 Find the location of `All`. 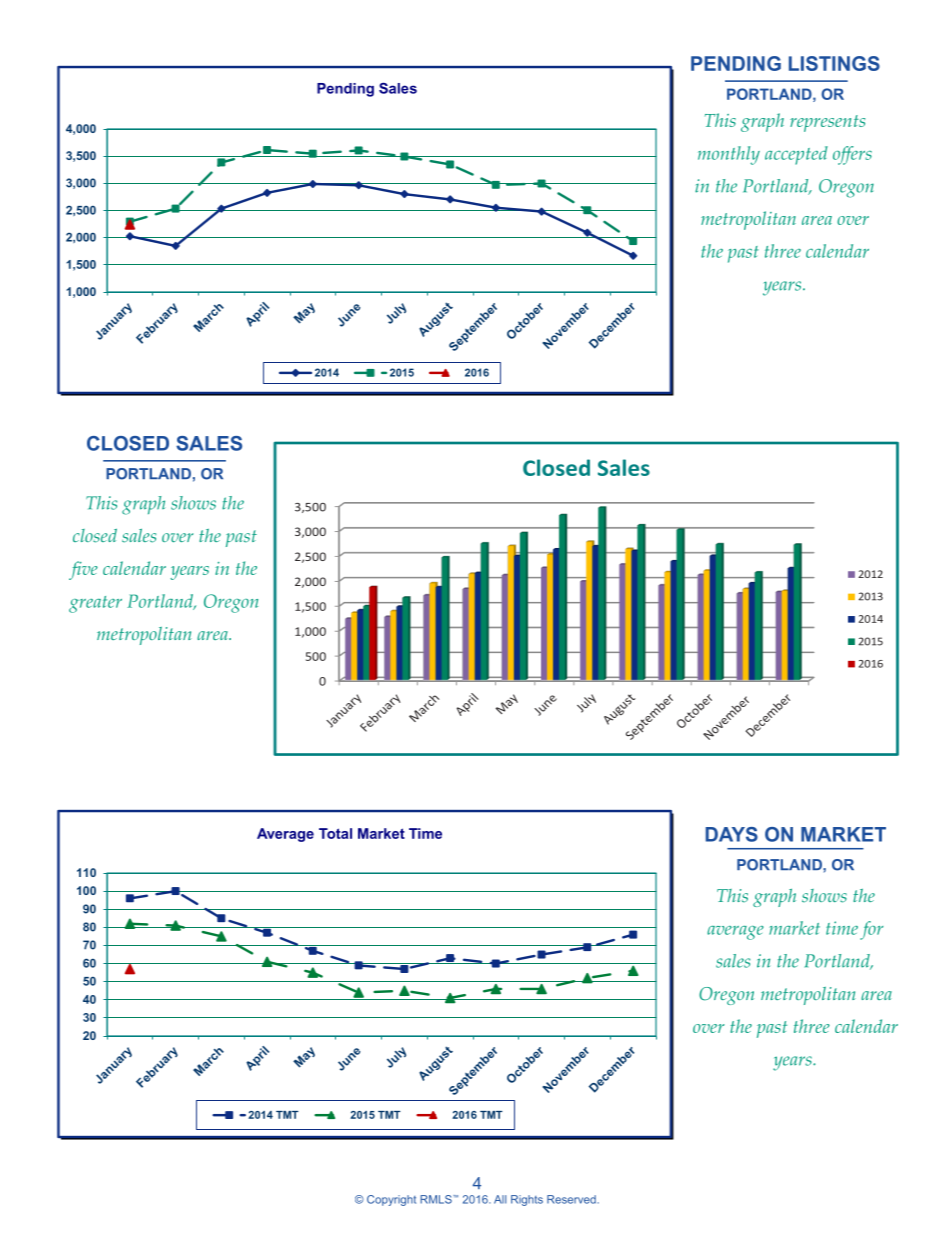

All is located at coordinates (500, 1199).
